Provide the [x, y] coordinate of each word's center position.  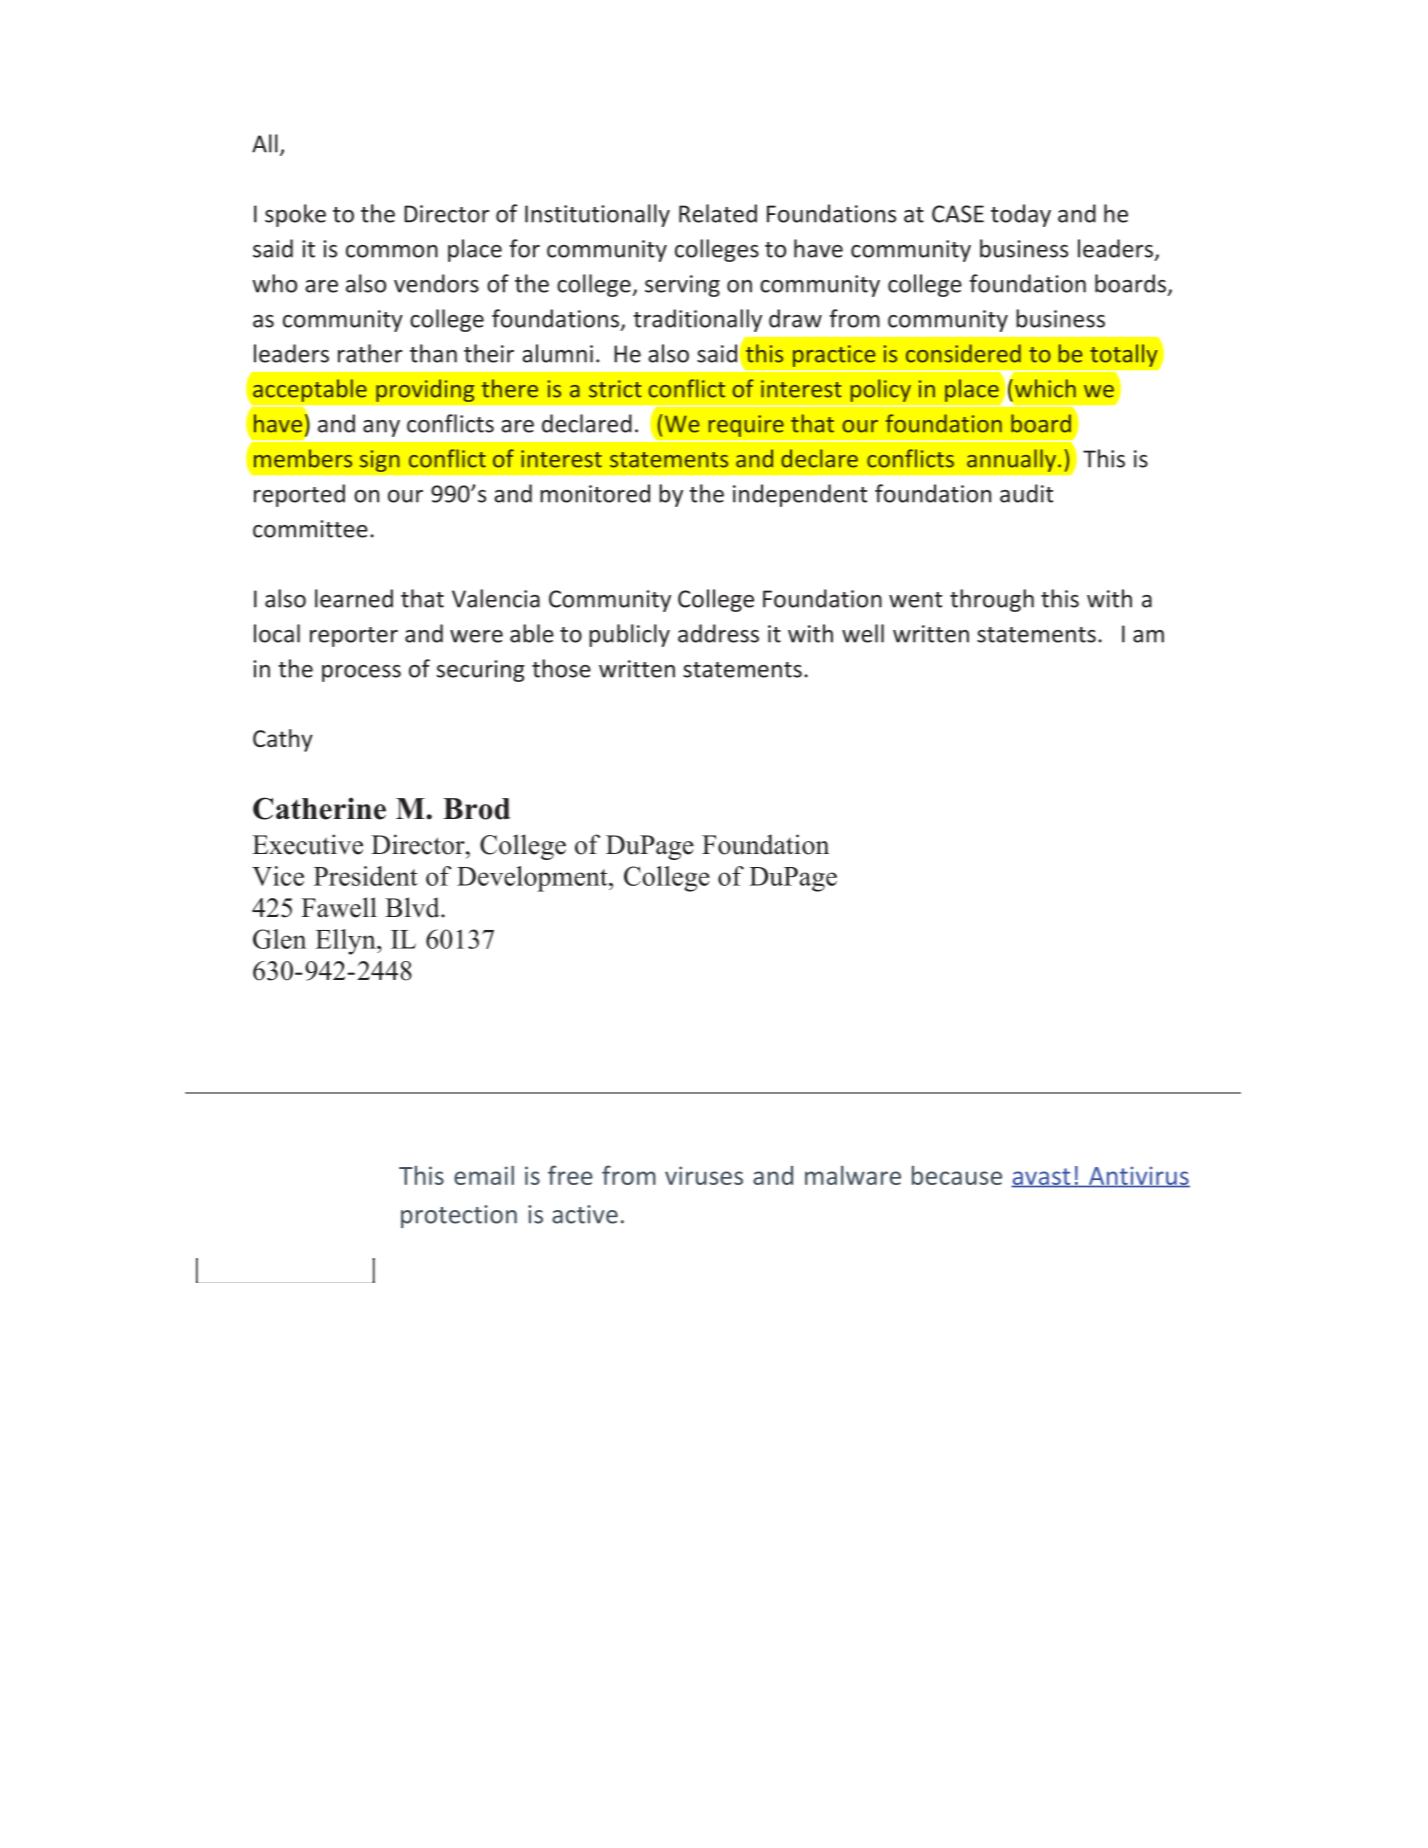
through [992, 600]
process [361, 673]
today [1021, 215]
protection [459, 1216]
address [718, 633]
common [392, 251]
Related [718, 213]
